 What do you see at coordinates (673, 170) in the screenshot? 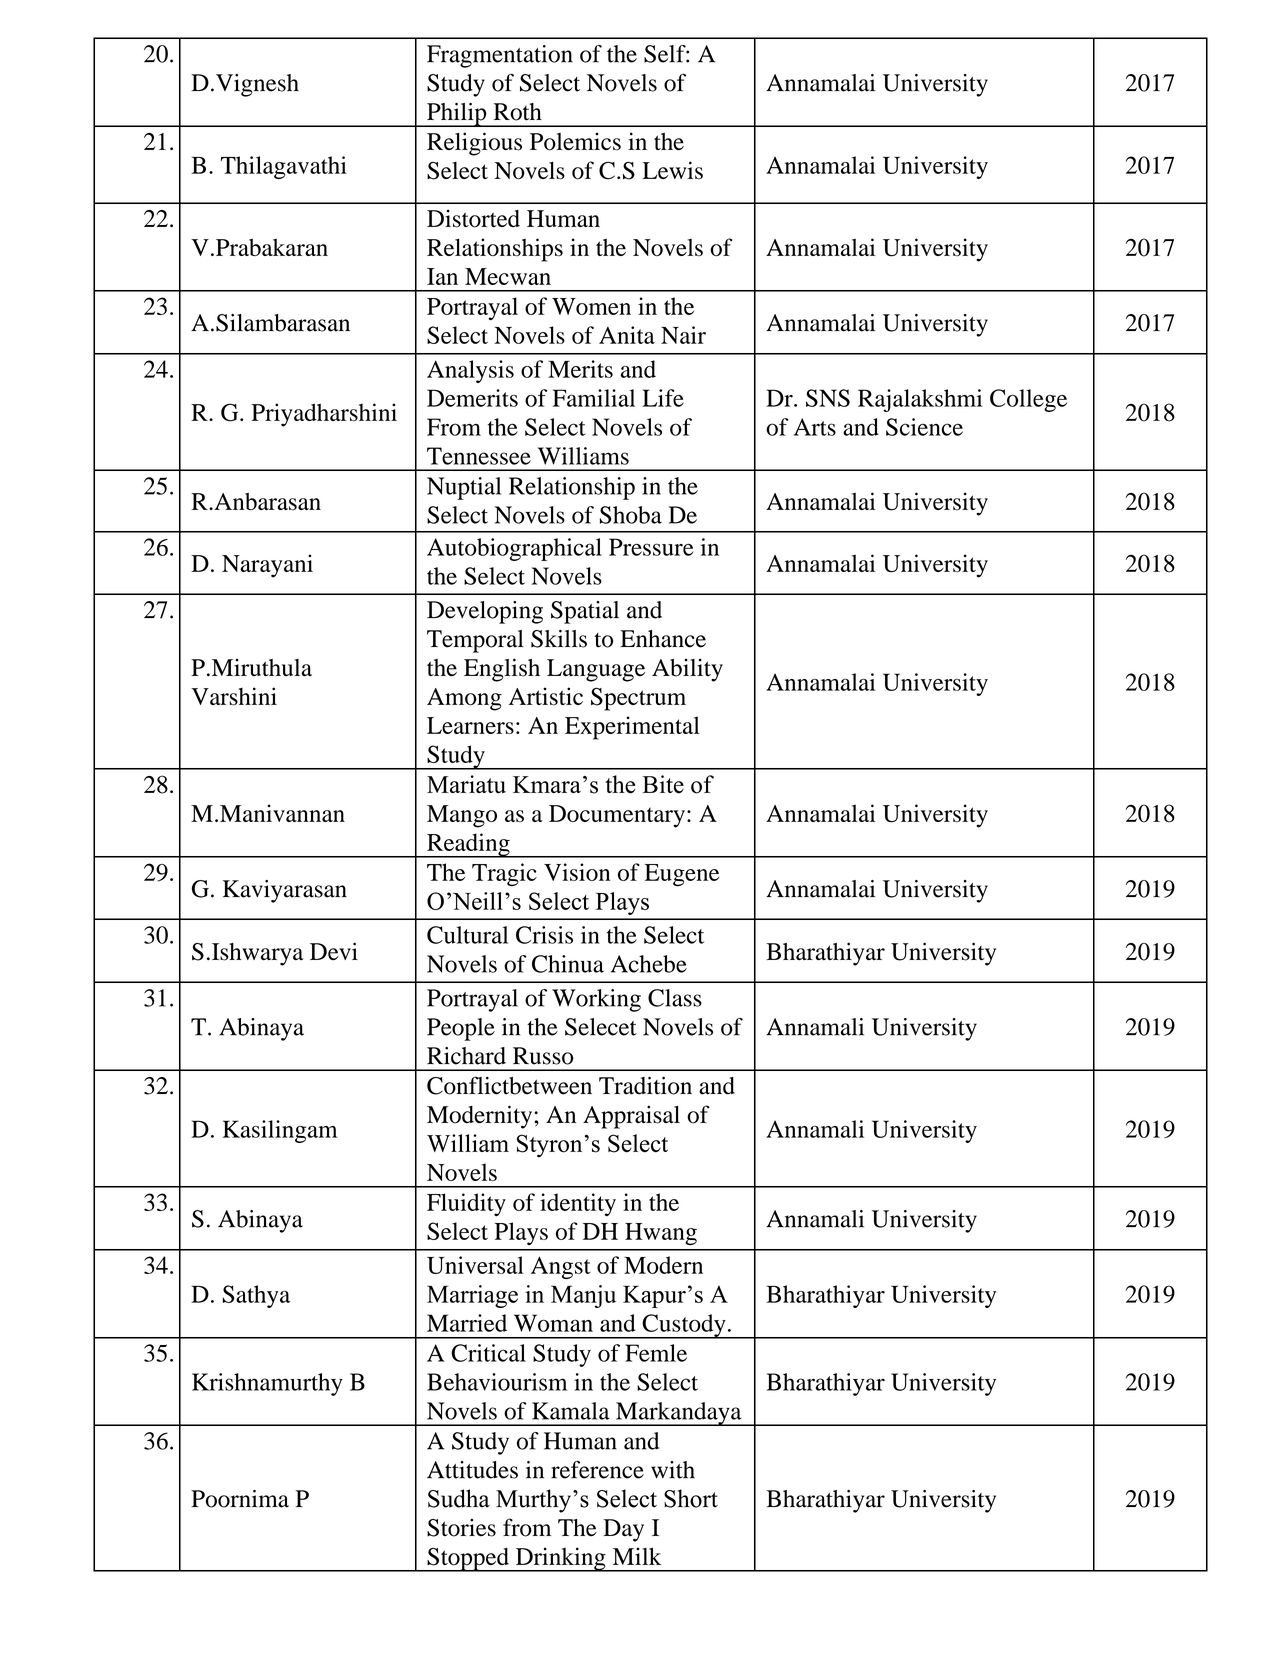
I see `Lewis` at bounding box center [673, 170].
